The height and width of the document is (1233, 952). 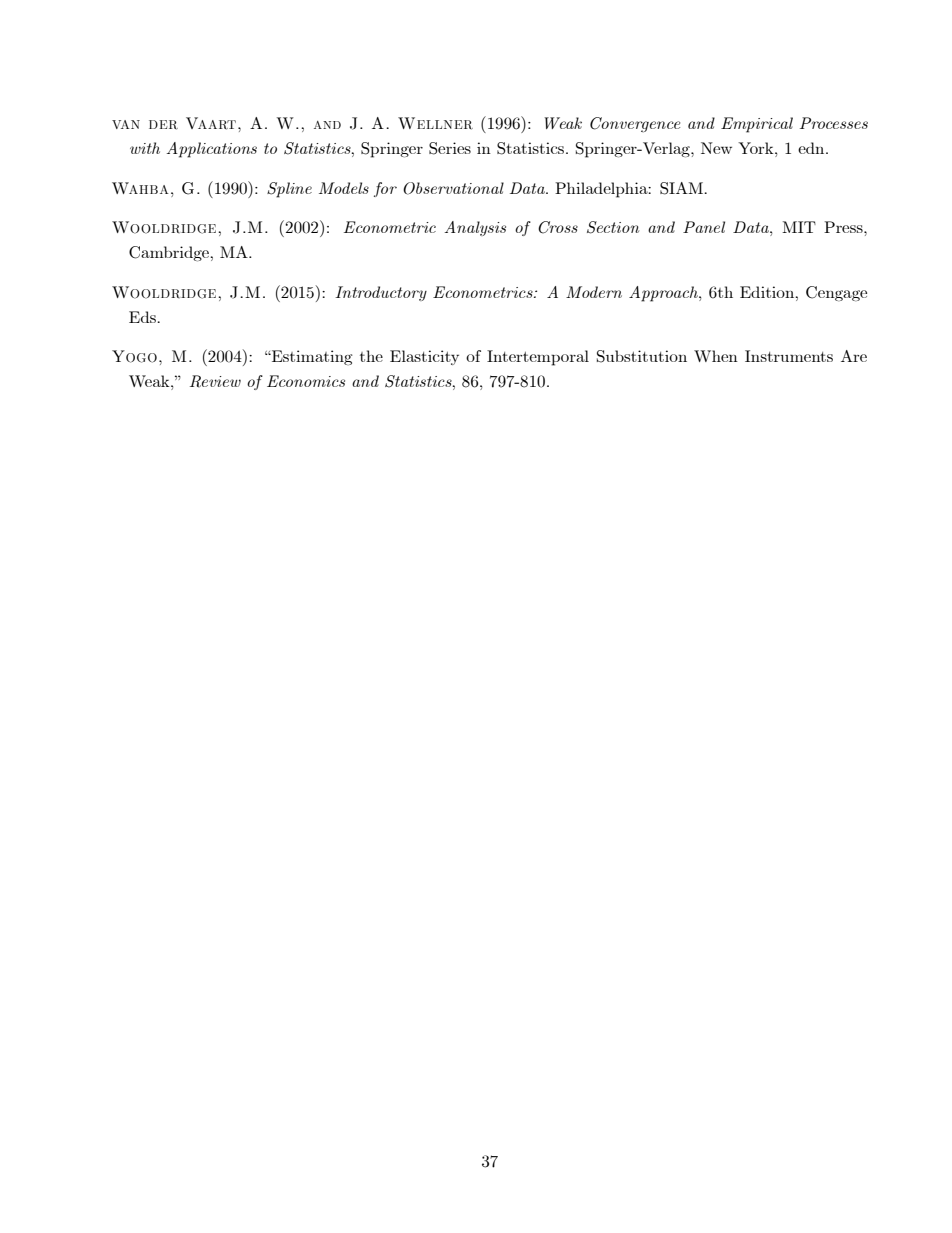 I want to click on Eds, so click(x=143, y=317).
